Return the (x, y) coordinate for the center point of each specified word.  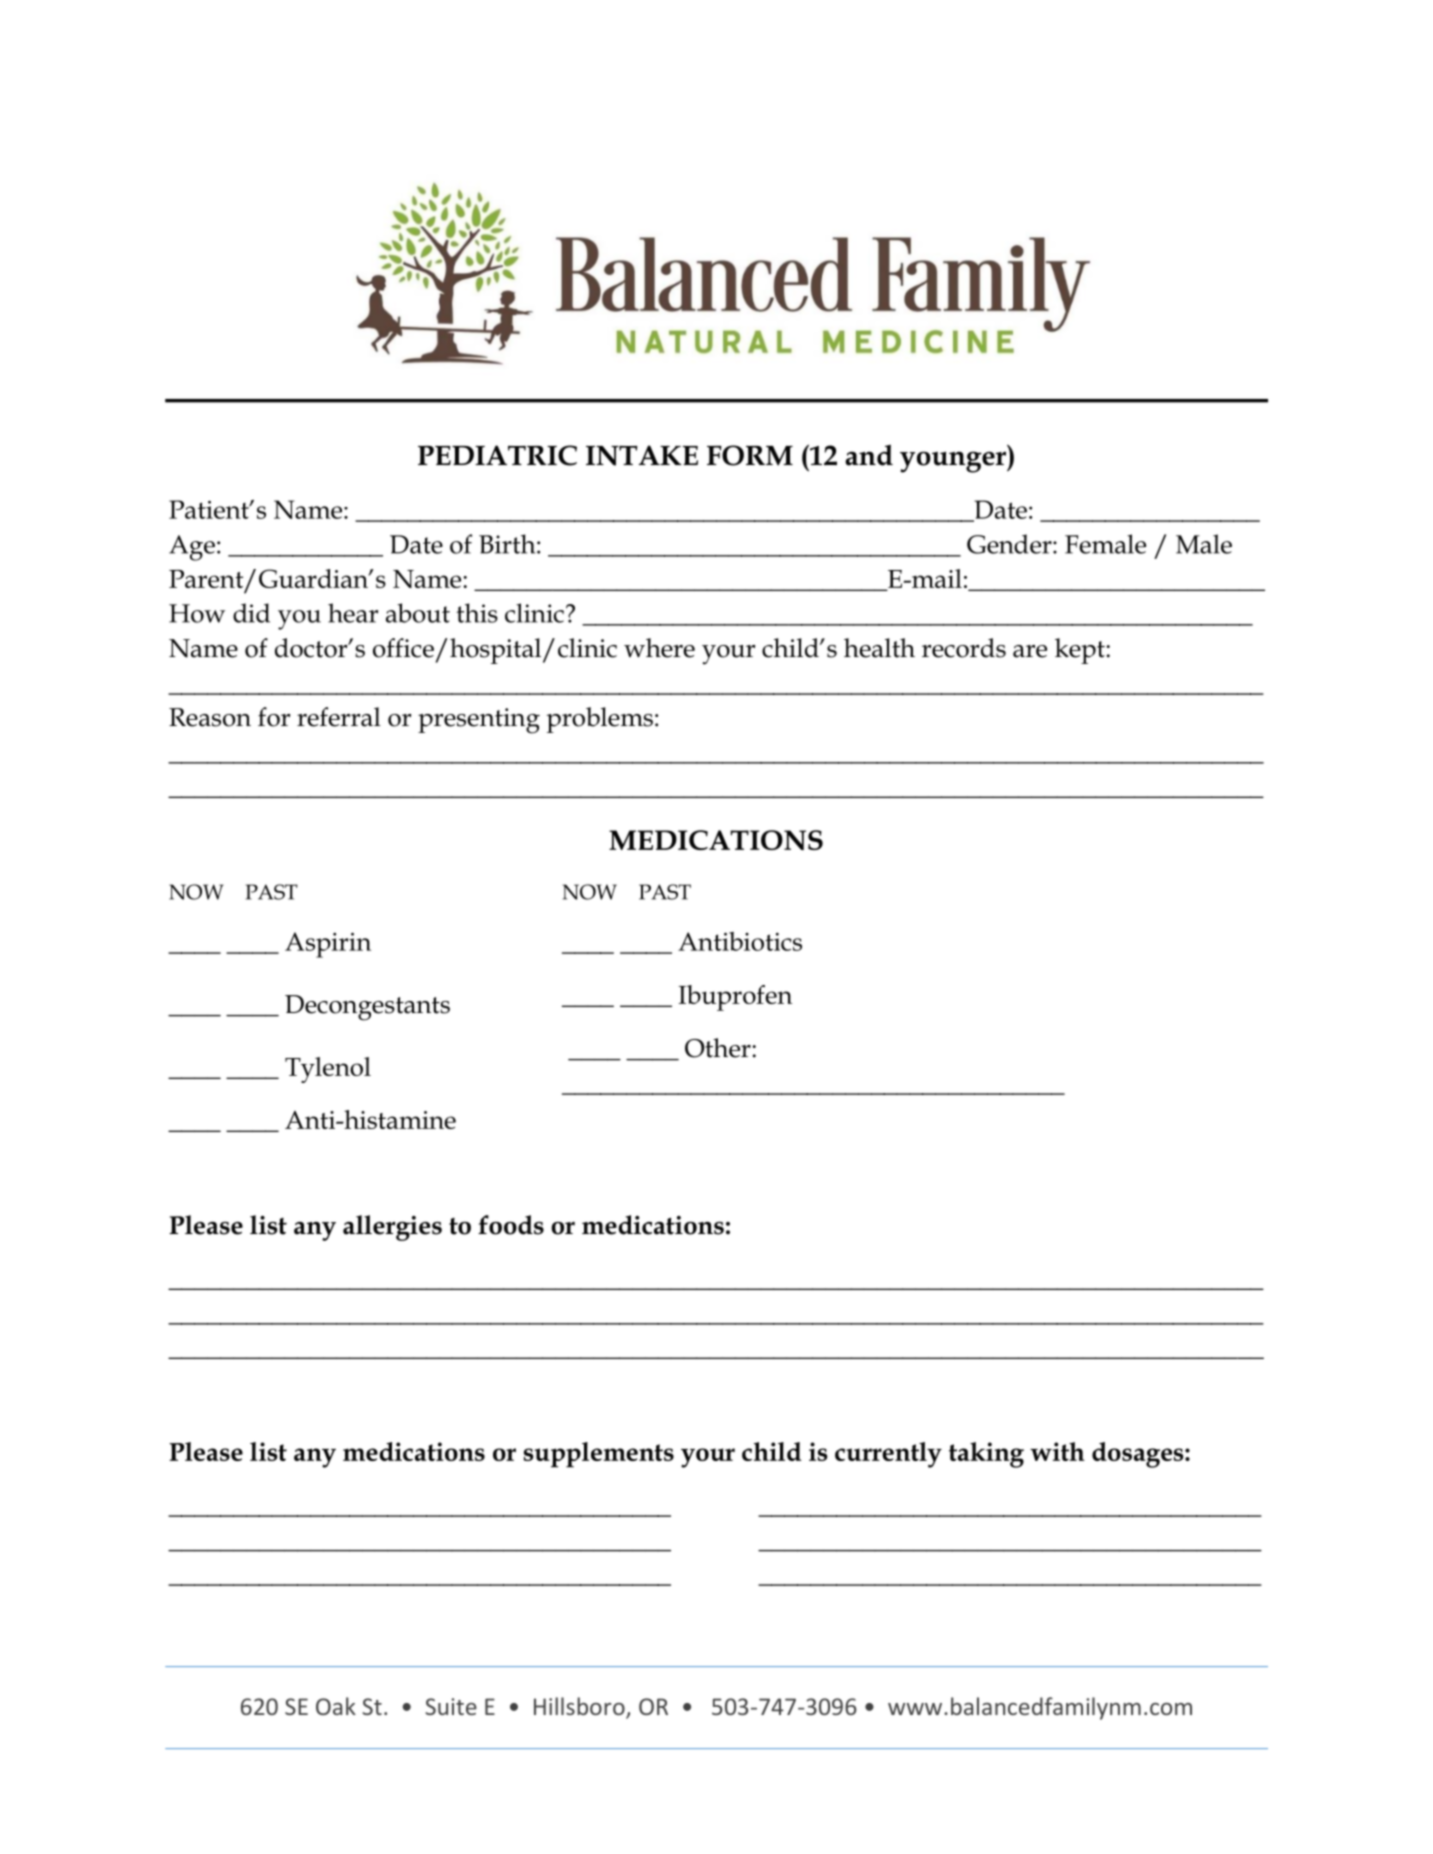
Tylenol (328, 1070)
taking (986, 1455)
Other (719, 1048)
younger (954, 462)
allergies (392, 1228)
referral (339, 717)
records (964, 648)
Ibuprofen (735, 998)
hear (353, 613)
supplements (599, 1455)
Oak (336, 1706)
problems (600, 720)
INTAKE (642, 455)
